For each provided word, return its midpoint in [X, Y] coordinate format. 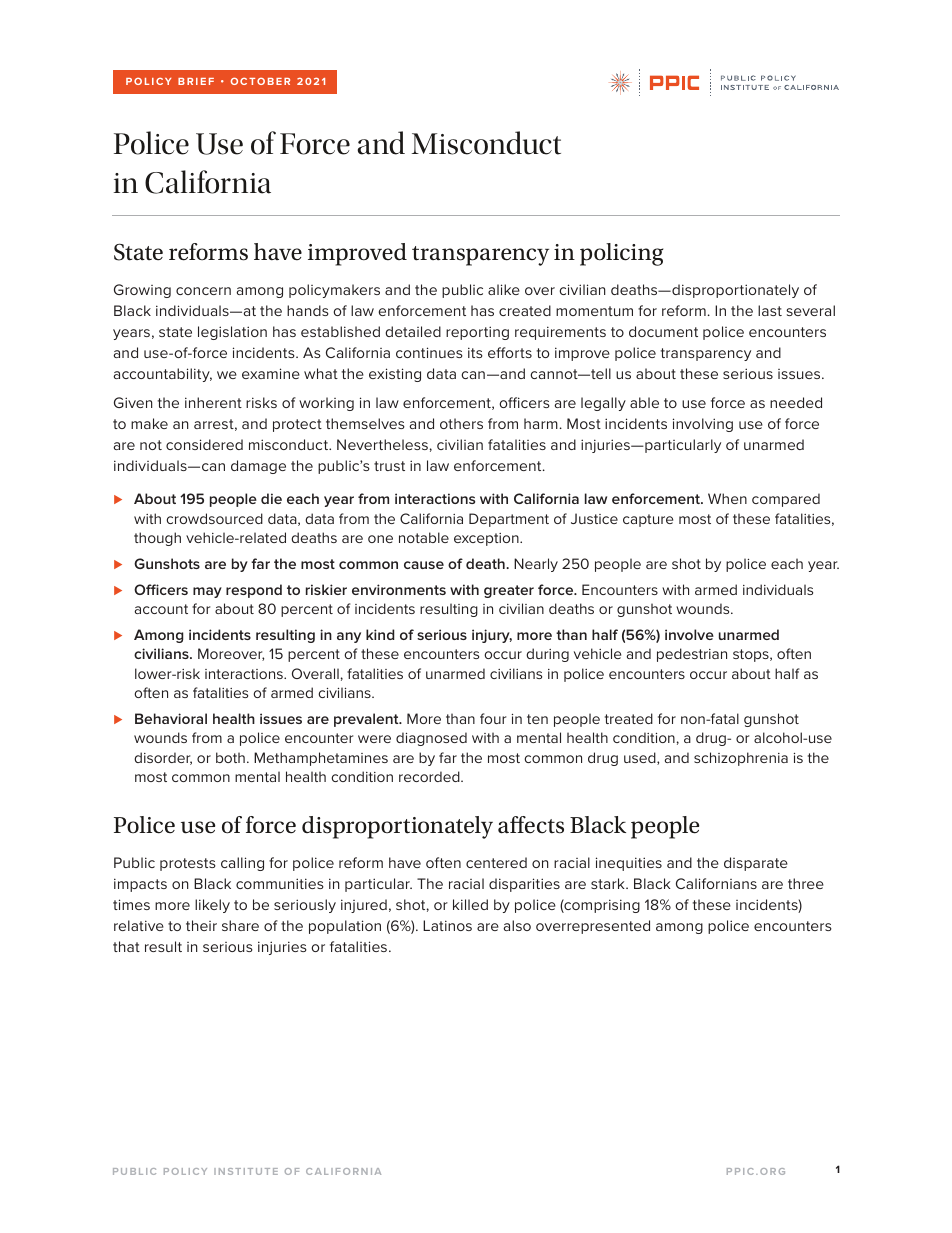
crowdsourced [214, 518]
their [201, 925]
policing [621, 254]
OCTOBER [260, 81]
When [727, 498]
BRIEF [196, 81]
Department [509, 520]
